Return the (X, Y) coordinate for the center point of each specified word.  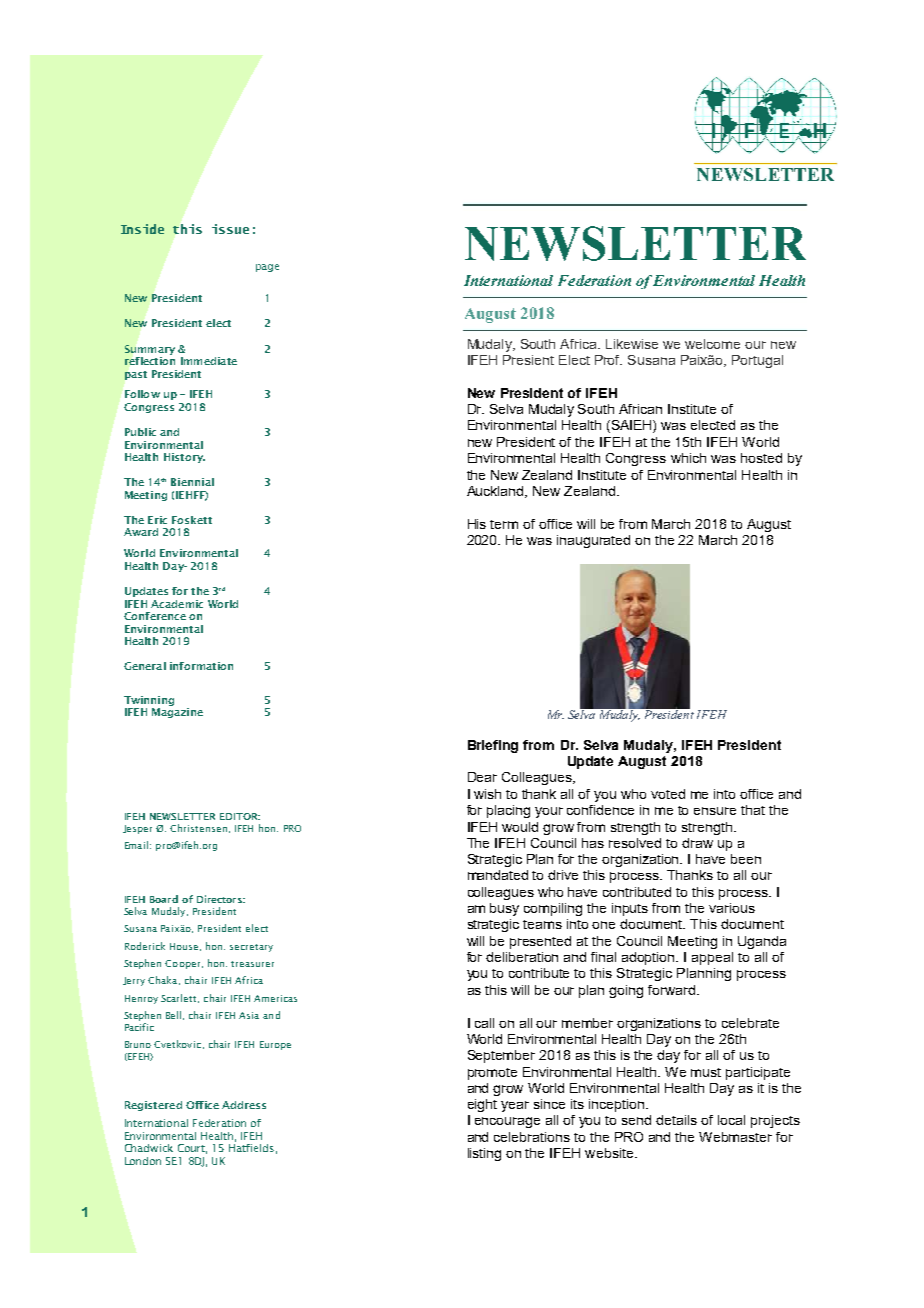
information (201, 666)
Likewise (632, 344)
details (676, 1120)
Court (192, 1149)
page (267, 268)
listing (484, 1154)
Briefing (493, 746)
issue (230, 229)
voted (668, 794)
